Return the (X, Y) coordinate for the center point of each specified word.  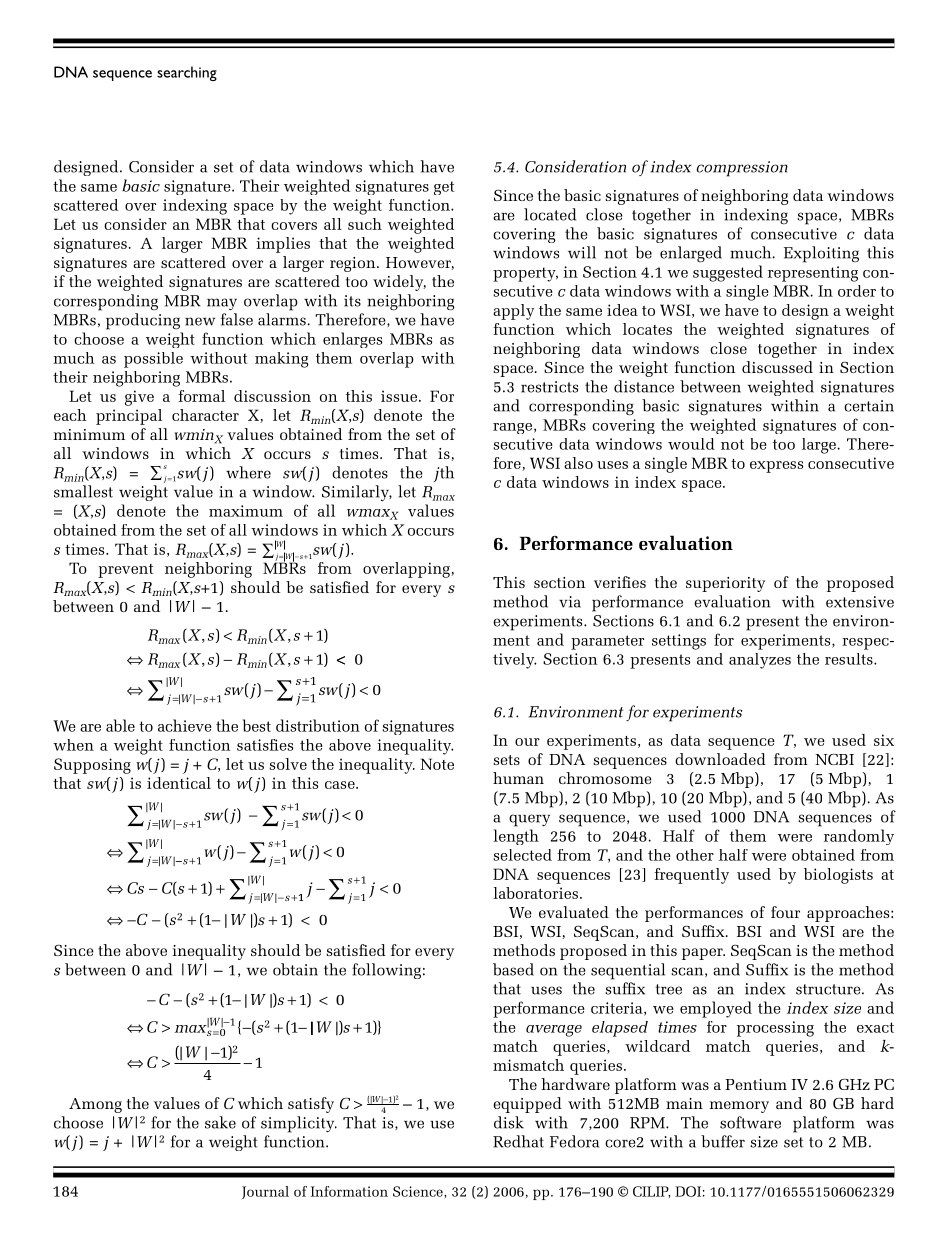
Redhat (518, 1141)
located (550, 214)
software (750, 1122)
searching (187, 73)
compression (742, 169)
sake (220, 1122)
